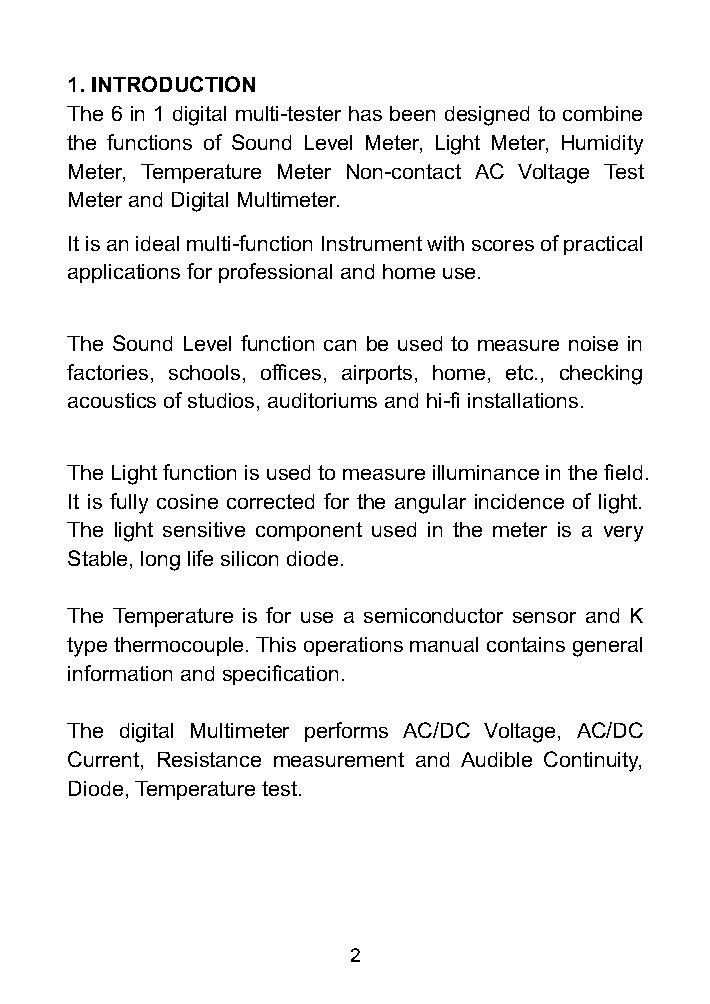 The image size is (710, 1004). What do you see at coordinates (603, 245) in the screenshot?
I see `practical` at bounding box center [603, 245].
